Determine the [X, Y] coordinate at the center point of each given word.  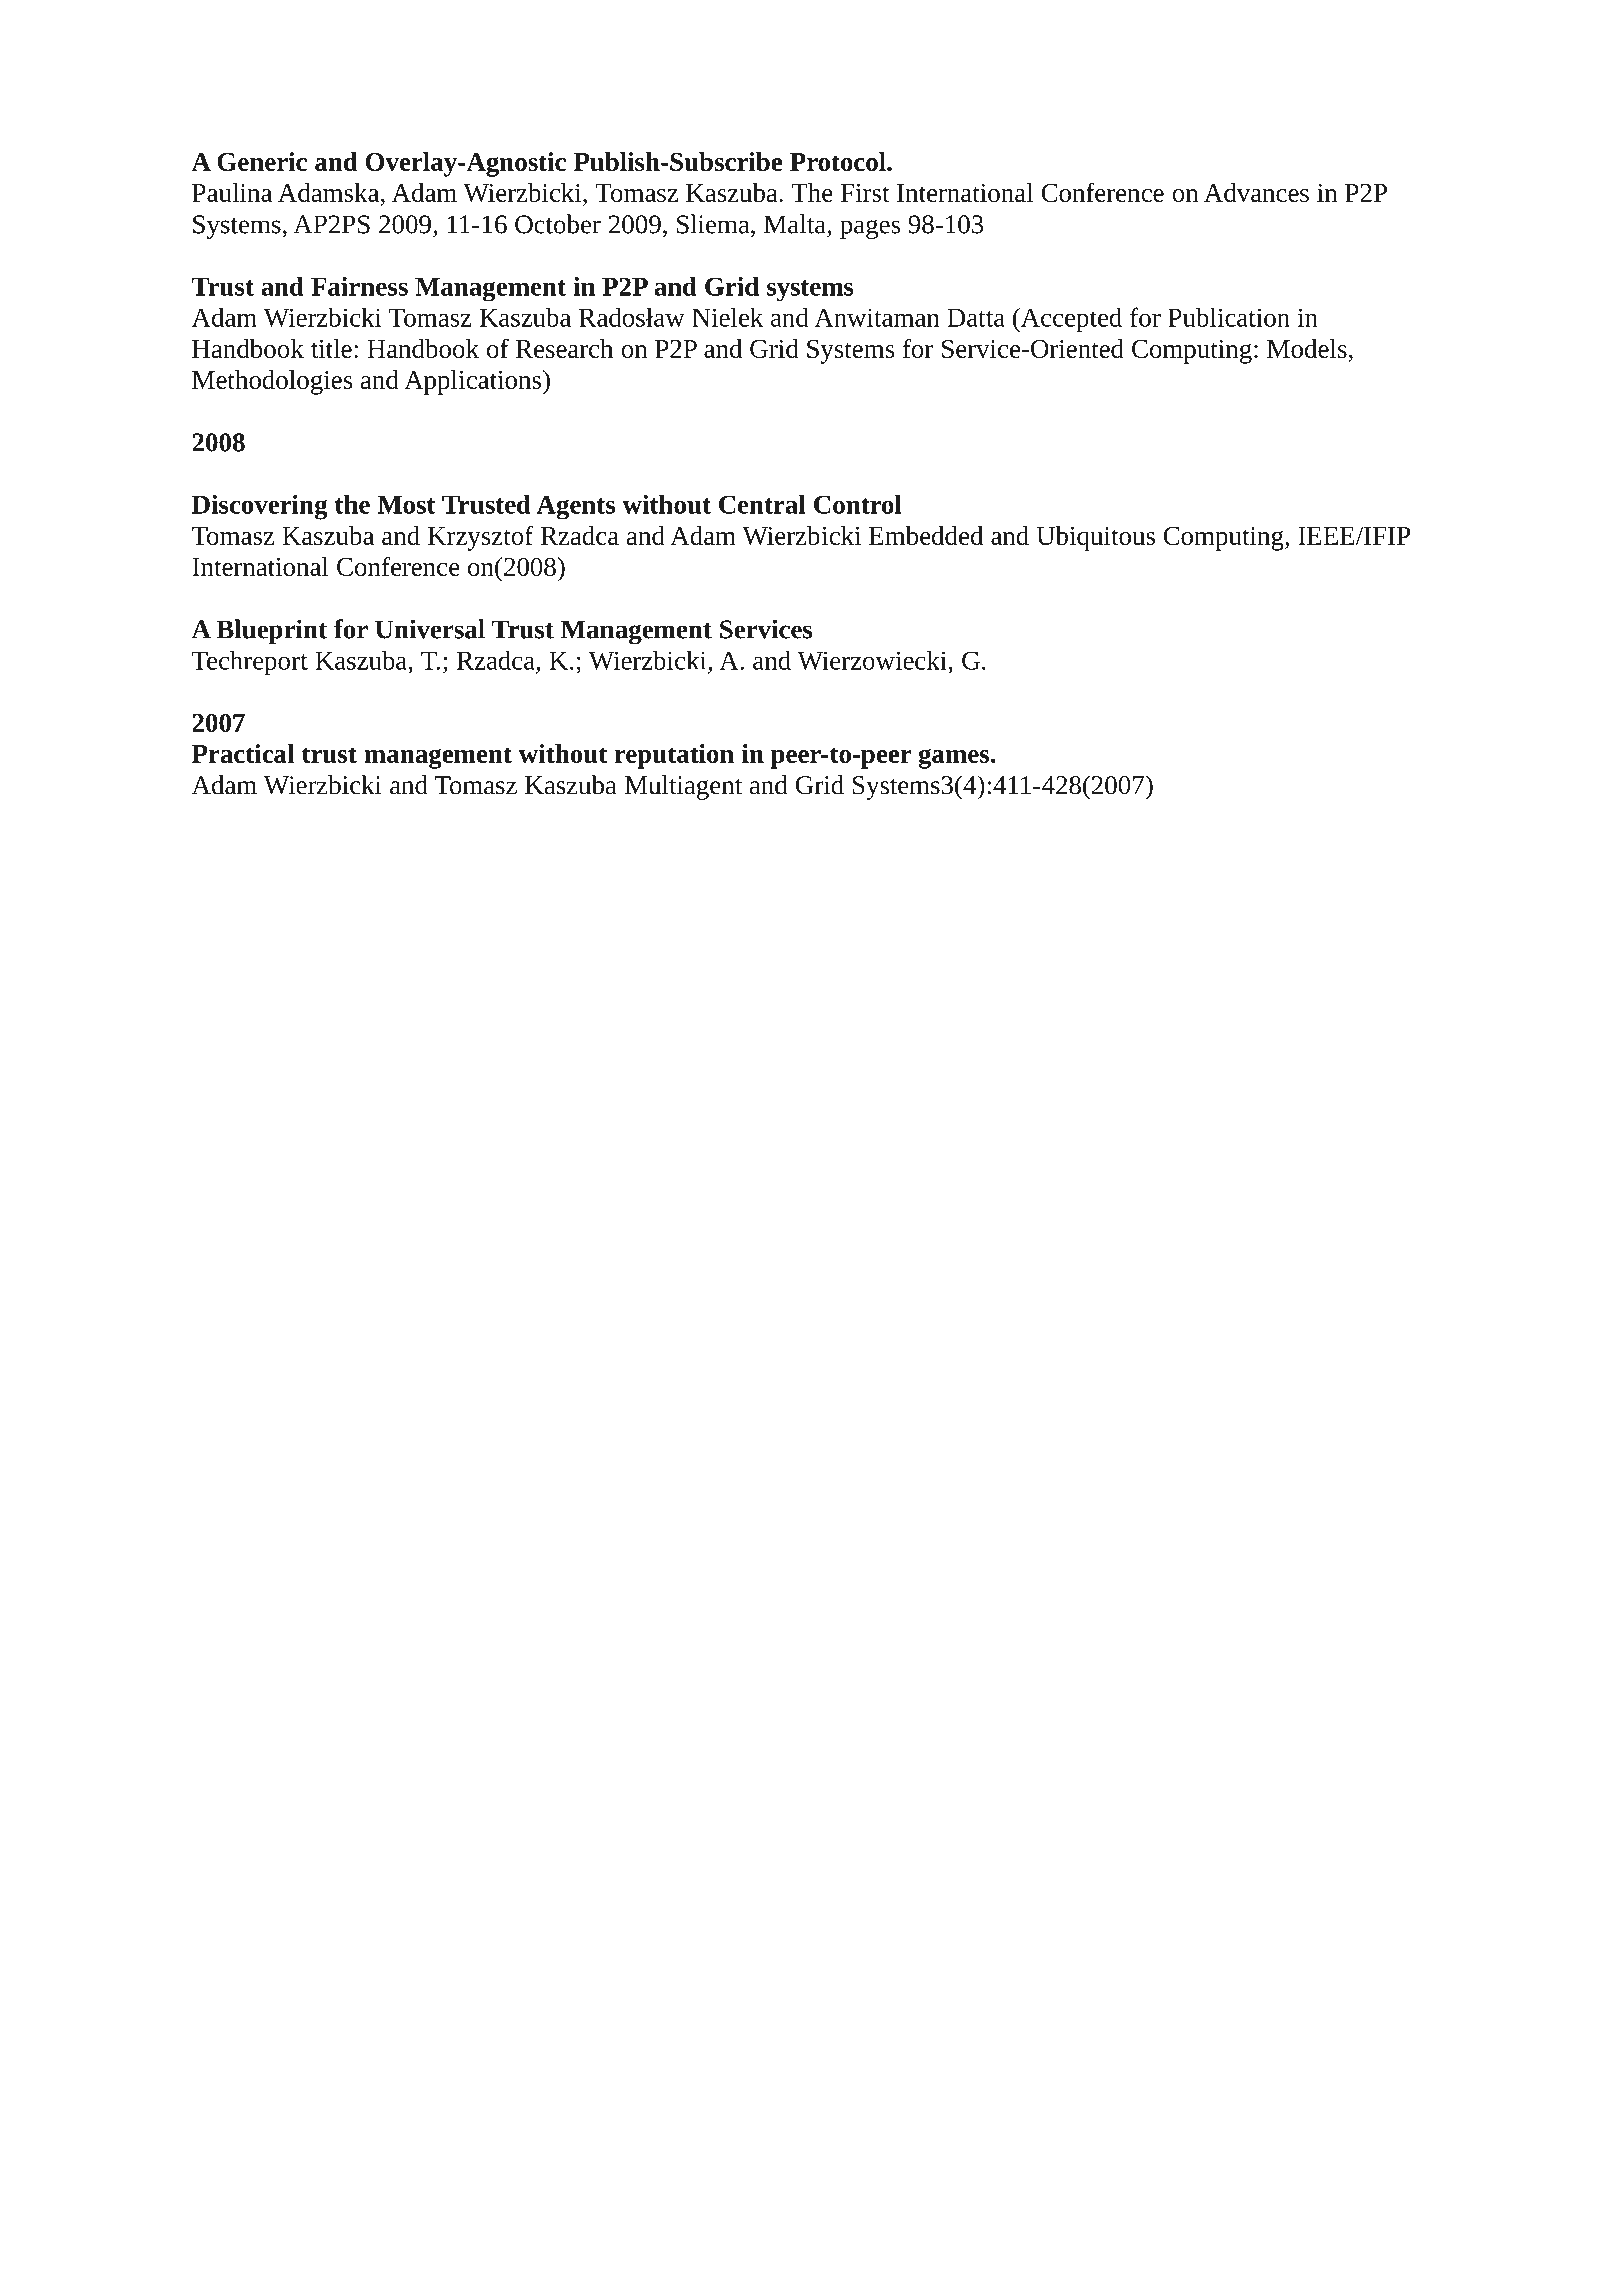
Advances [1256, 192]
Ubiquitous [1095, 538]
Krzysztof [481, 538]
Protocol [839, 161]
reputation [674, 756]
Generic [262, 161]
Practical [243, 753]
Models [1307, 348]
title [331, 348]
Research [564, 348]
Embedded [926, 535]
